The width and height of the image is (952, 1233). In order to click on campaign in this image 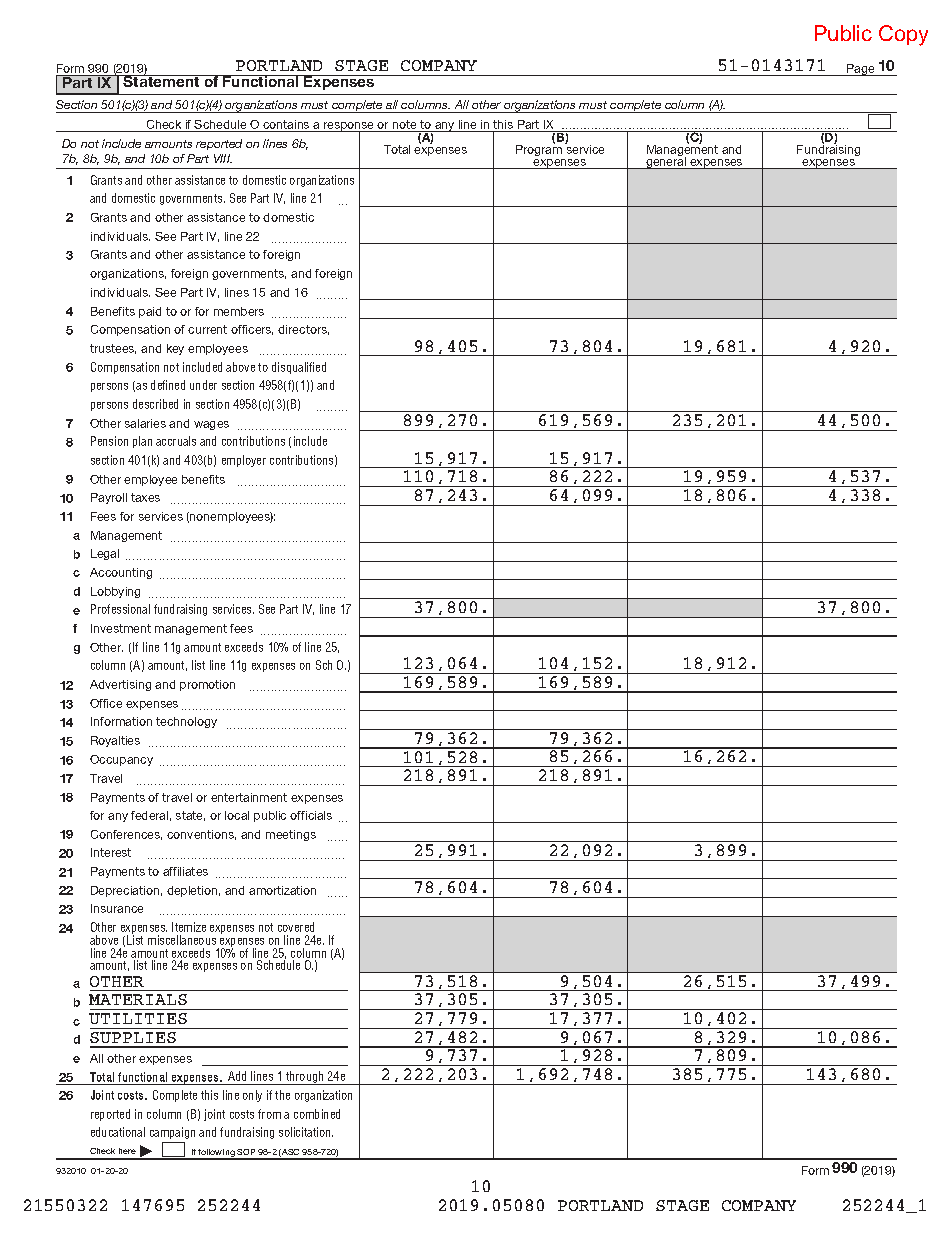, I will do `click(172, 1133)`.
